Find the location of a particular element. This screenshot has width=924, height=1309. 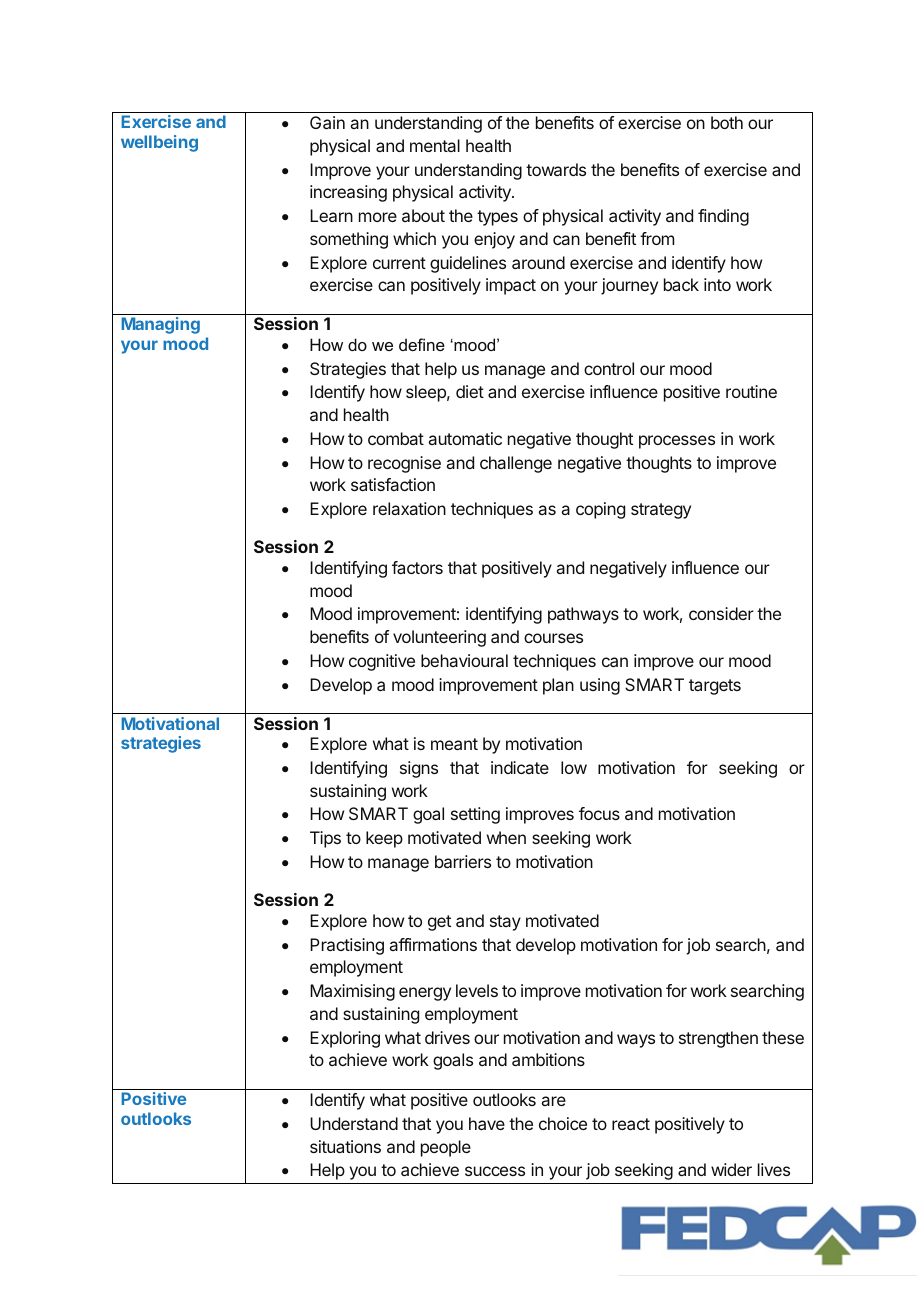

mental is located at coordinates (435, 145).
